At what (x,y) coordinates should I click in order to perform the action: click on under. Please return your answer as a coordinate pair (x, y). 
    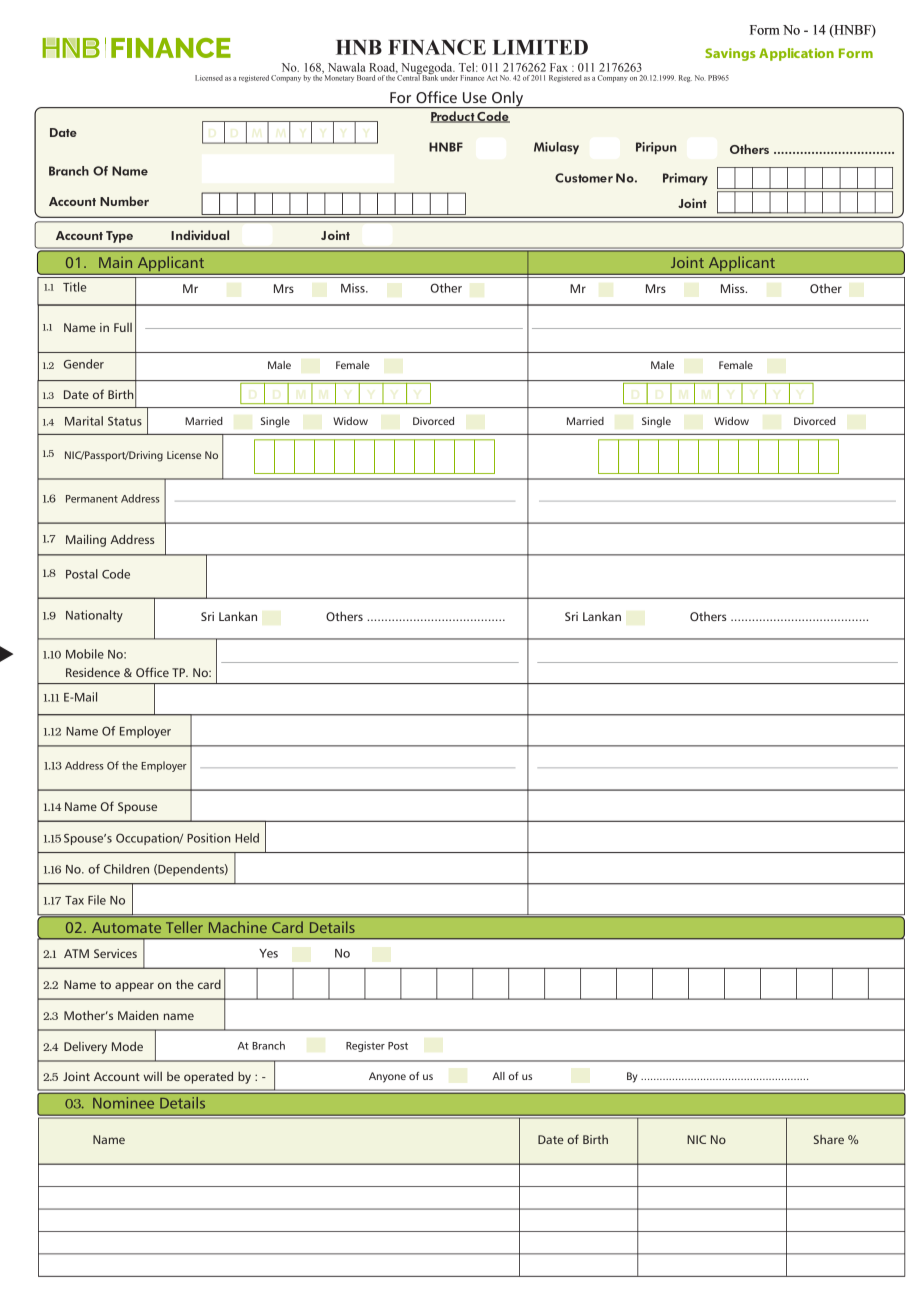
    Looking at the image, I should click on (449, 78).
